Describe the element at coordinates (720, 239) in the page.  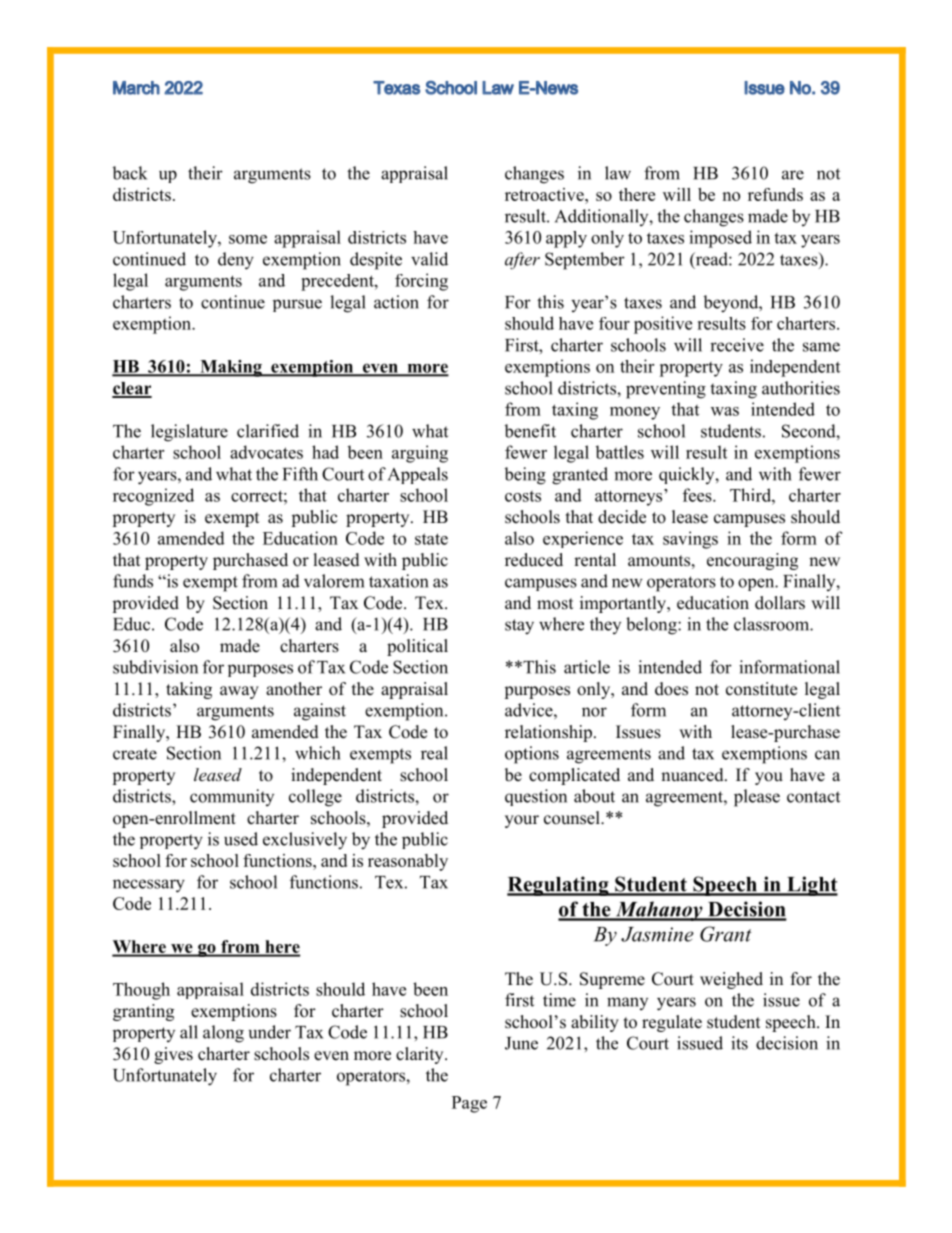
I see `imposed` at that location.
